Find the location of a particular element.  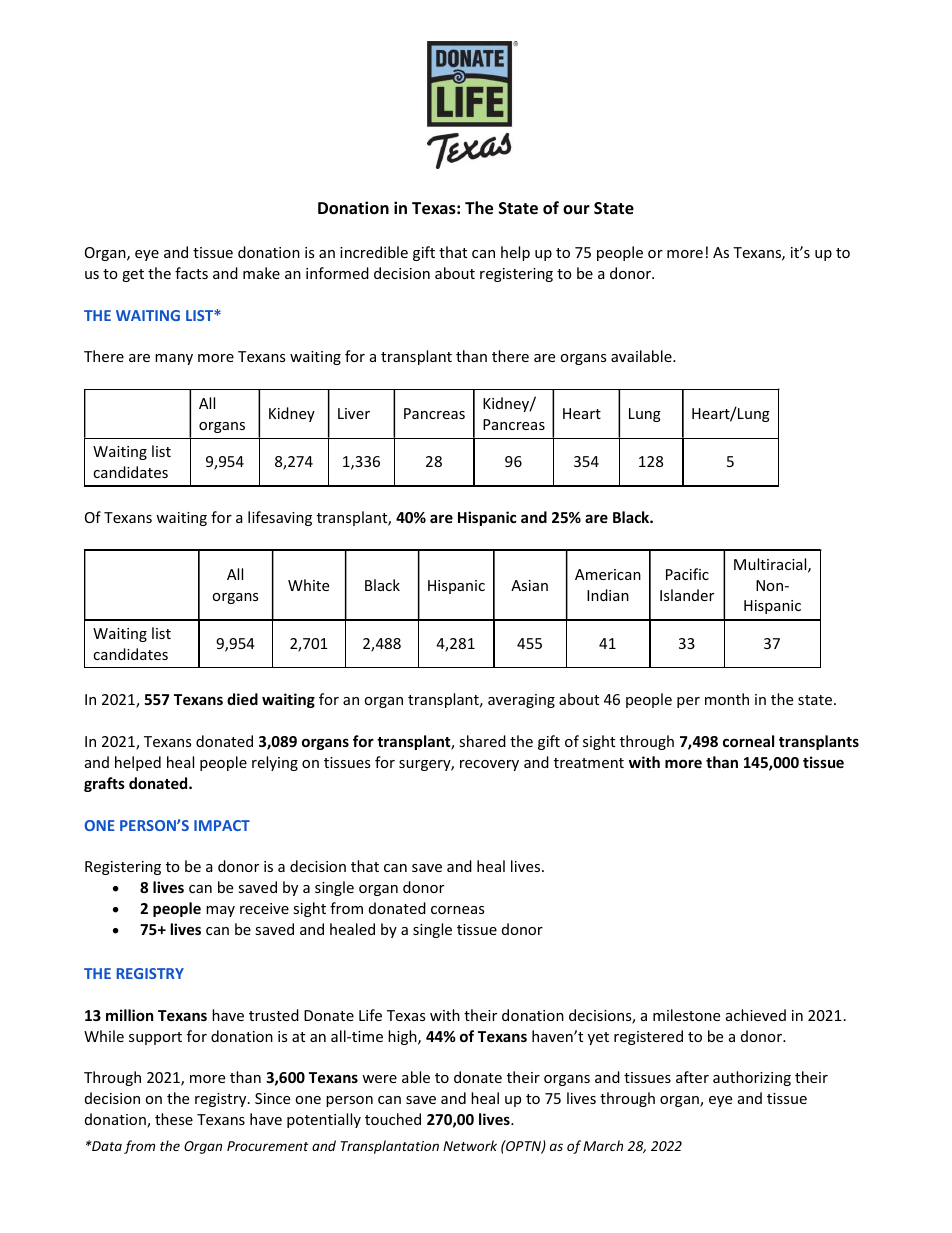

after is located at coordinates (692, 1077).
